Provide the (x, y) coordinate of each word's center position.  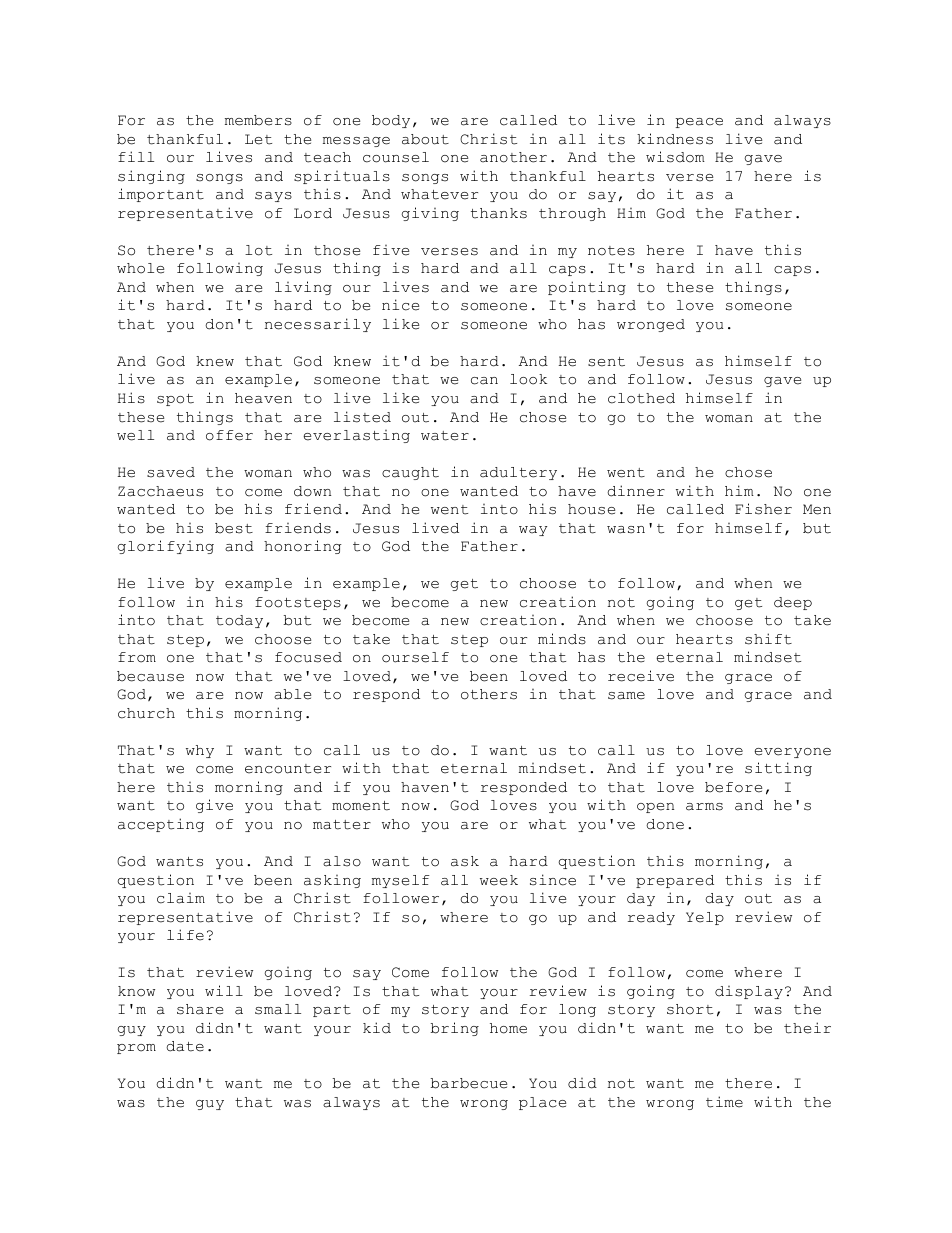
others (489, 694)
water (445, 436)
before (733, 787)
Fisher (763, 509)
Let (258, 139)
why (200, 751)
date (185, 1046)
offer (229, 435)
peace (699, 123)
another (513, 157)
